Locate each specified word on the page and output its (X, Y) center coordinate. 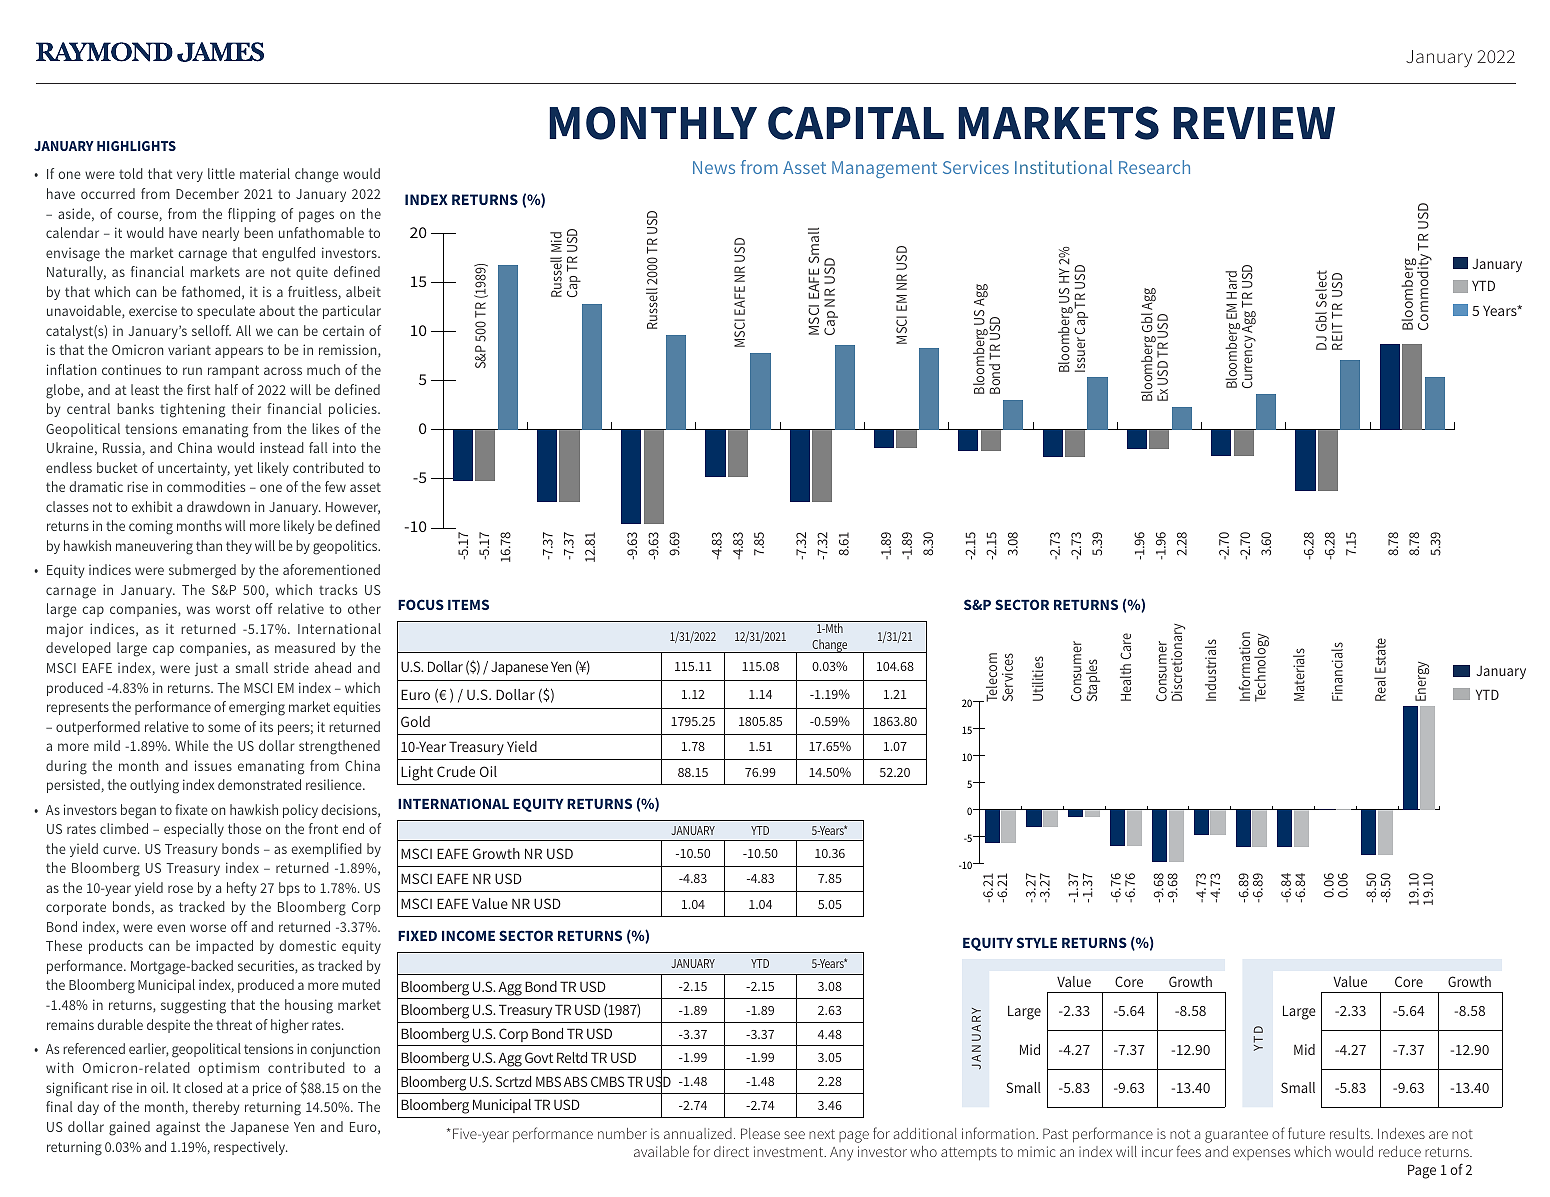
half (226, 389)
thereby (216, 1108)
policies (354, 410)
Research (1154, 167)
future (1306, 1133)
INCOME (468, 935)
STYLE (1037, 942)
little (221, 173)
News (714, 167)
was (198, 610)
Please (760, 1133)
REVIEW (1254, 123)
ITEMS (468, 604)
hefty (241, 889)
